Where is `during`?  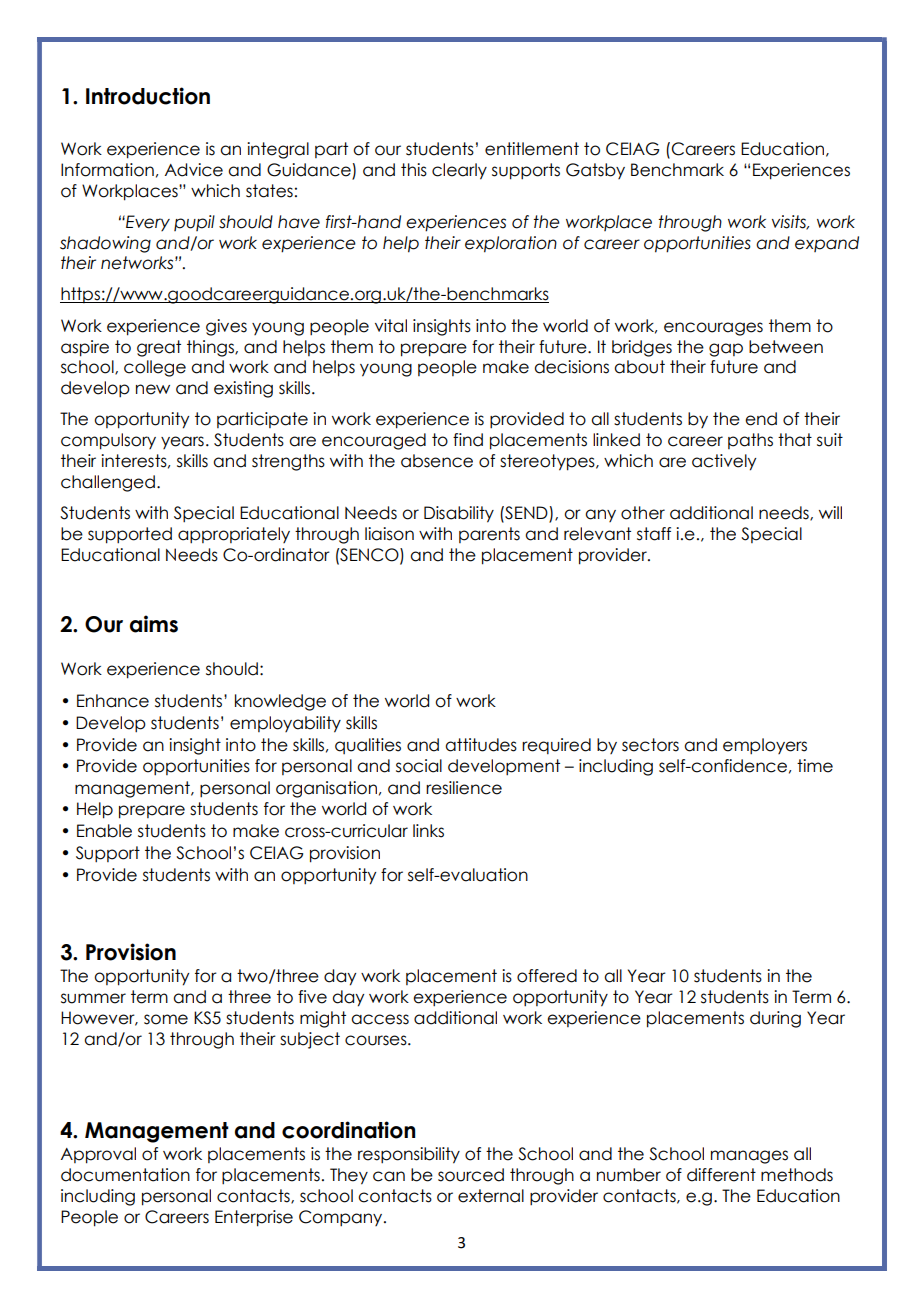
during is located at coordinates (775, 1019).
